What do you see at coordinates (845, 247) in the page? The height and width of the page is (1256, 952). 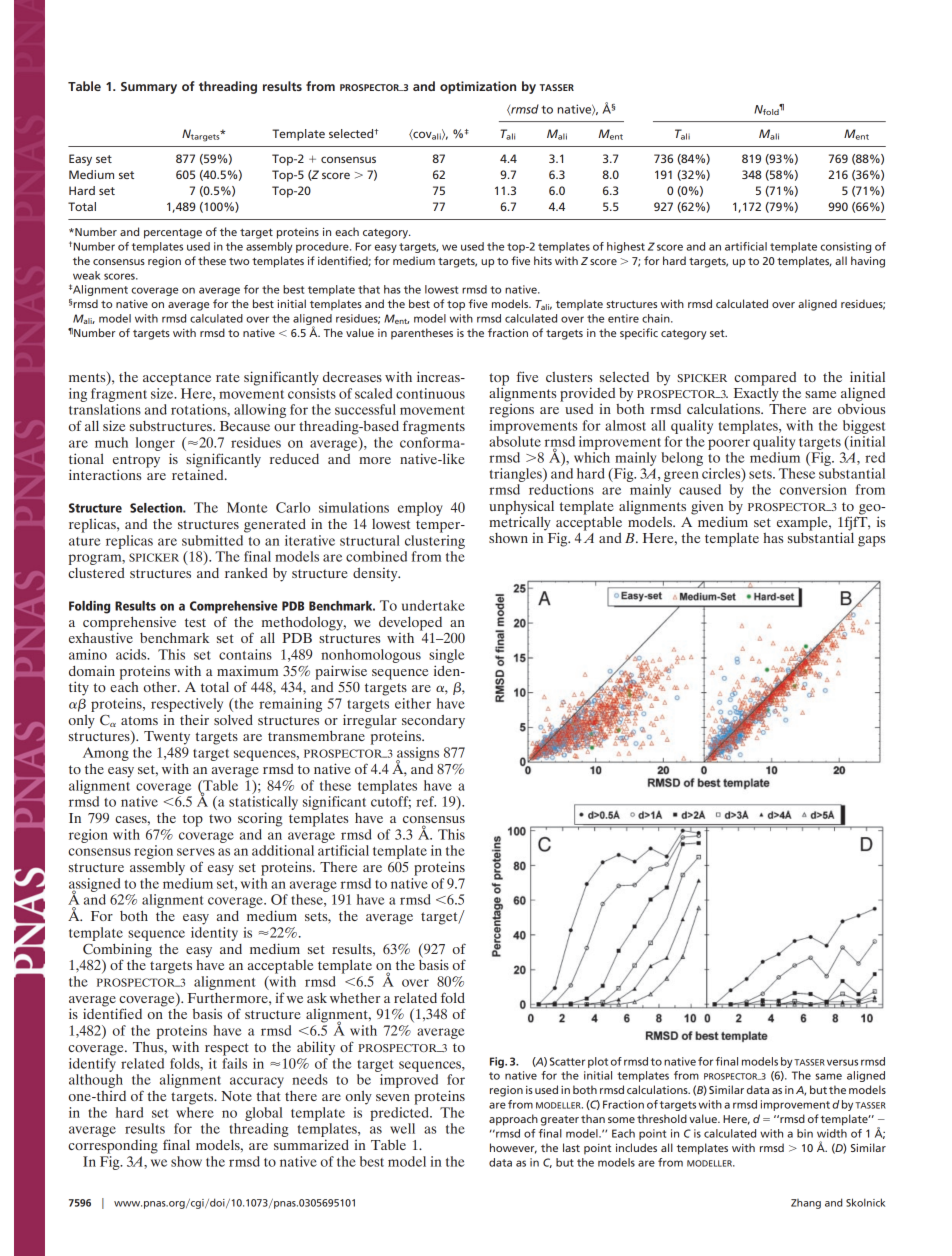 I see `consisting` at bounding box center [845, 247].
